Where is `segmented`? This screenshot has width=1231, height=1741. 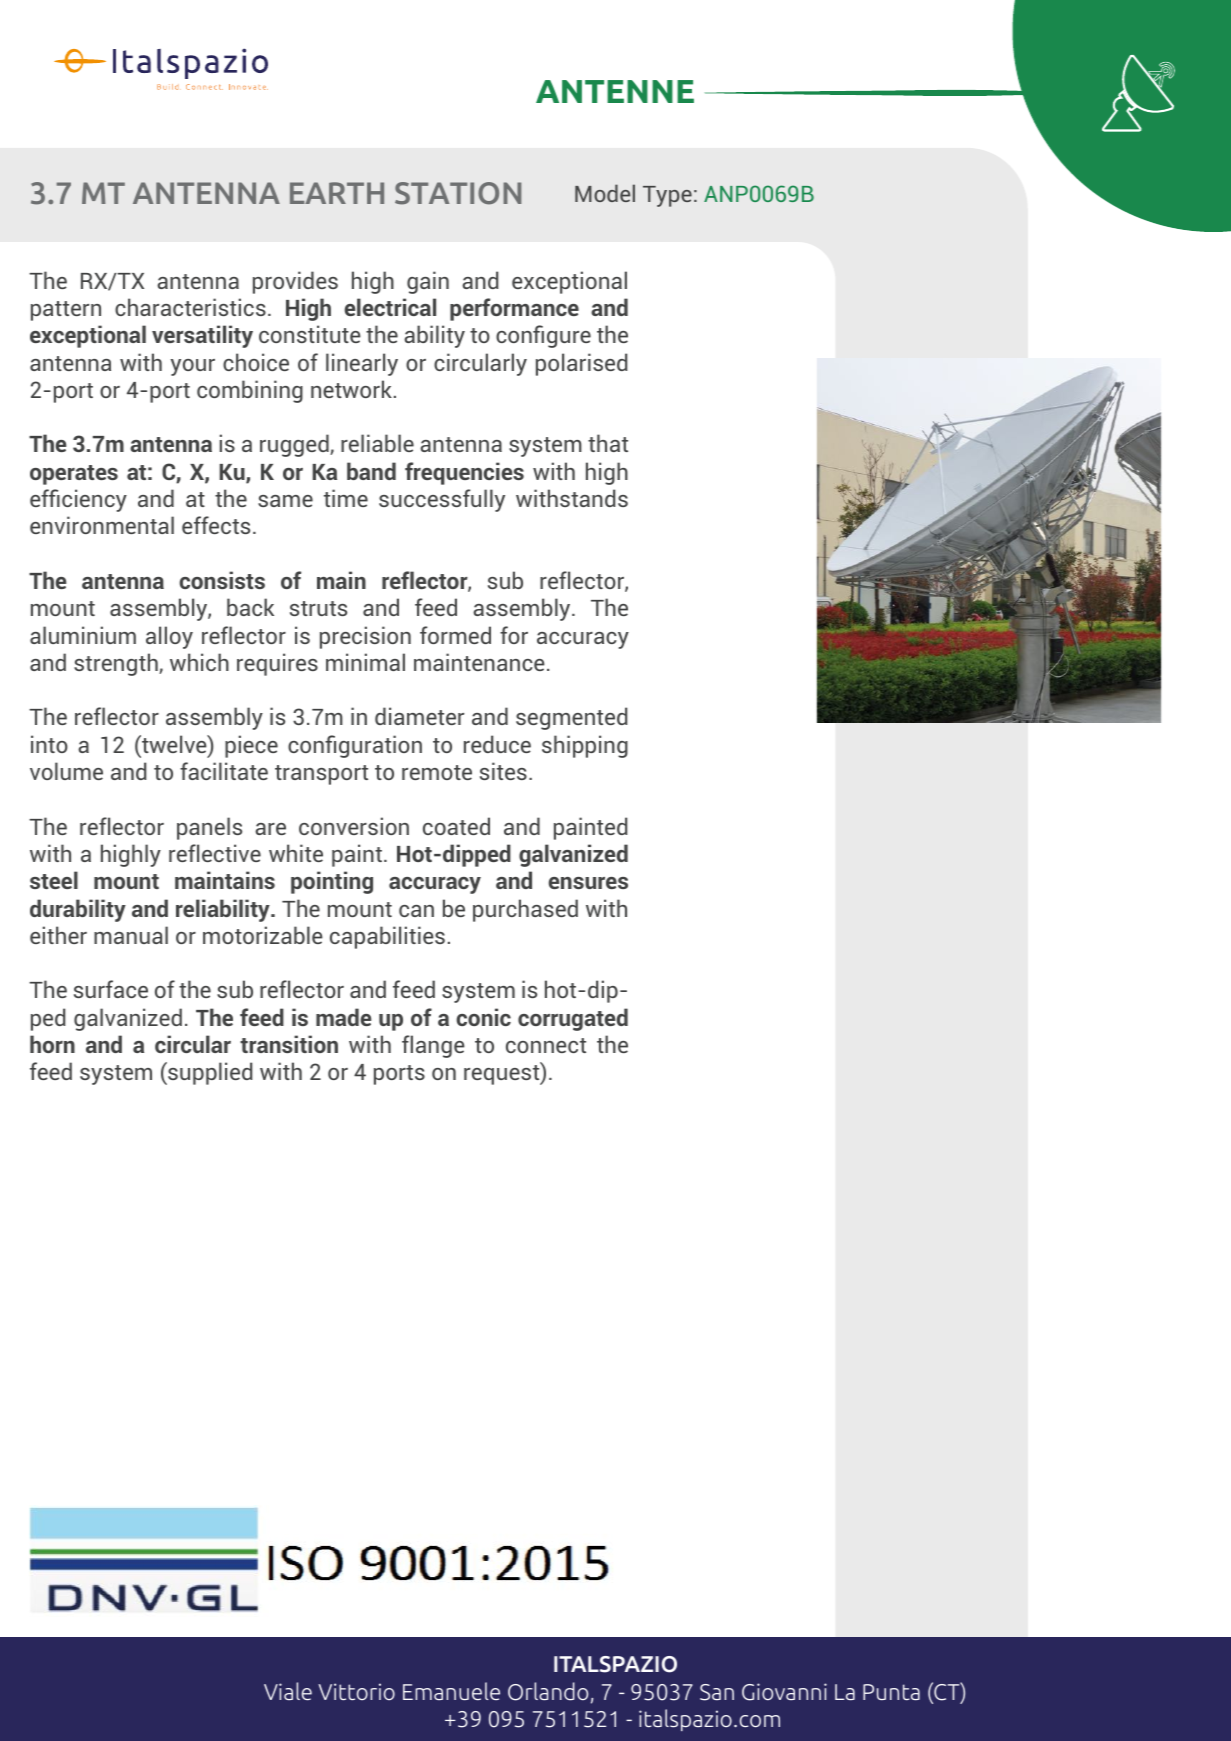 segmented is located at coordinates (571, 718).
